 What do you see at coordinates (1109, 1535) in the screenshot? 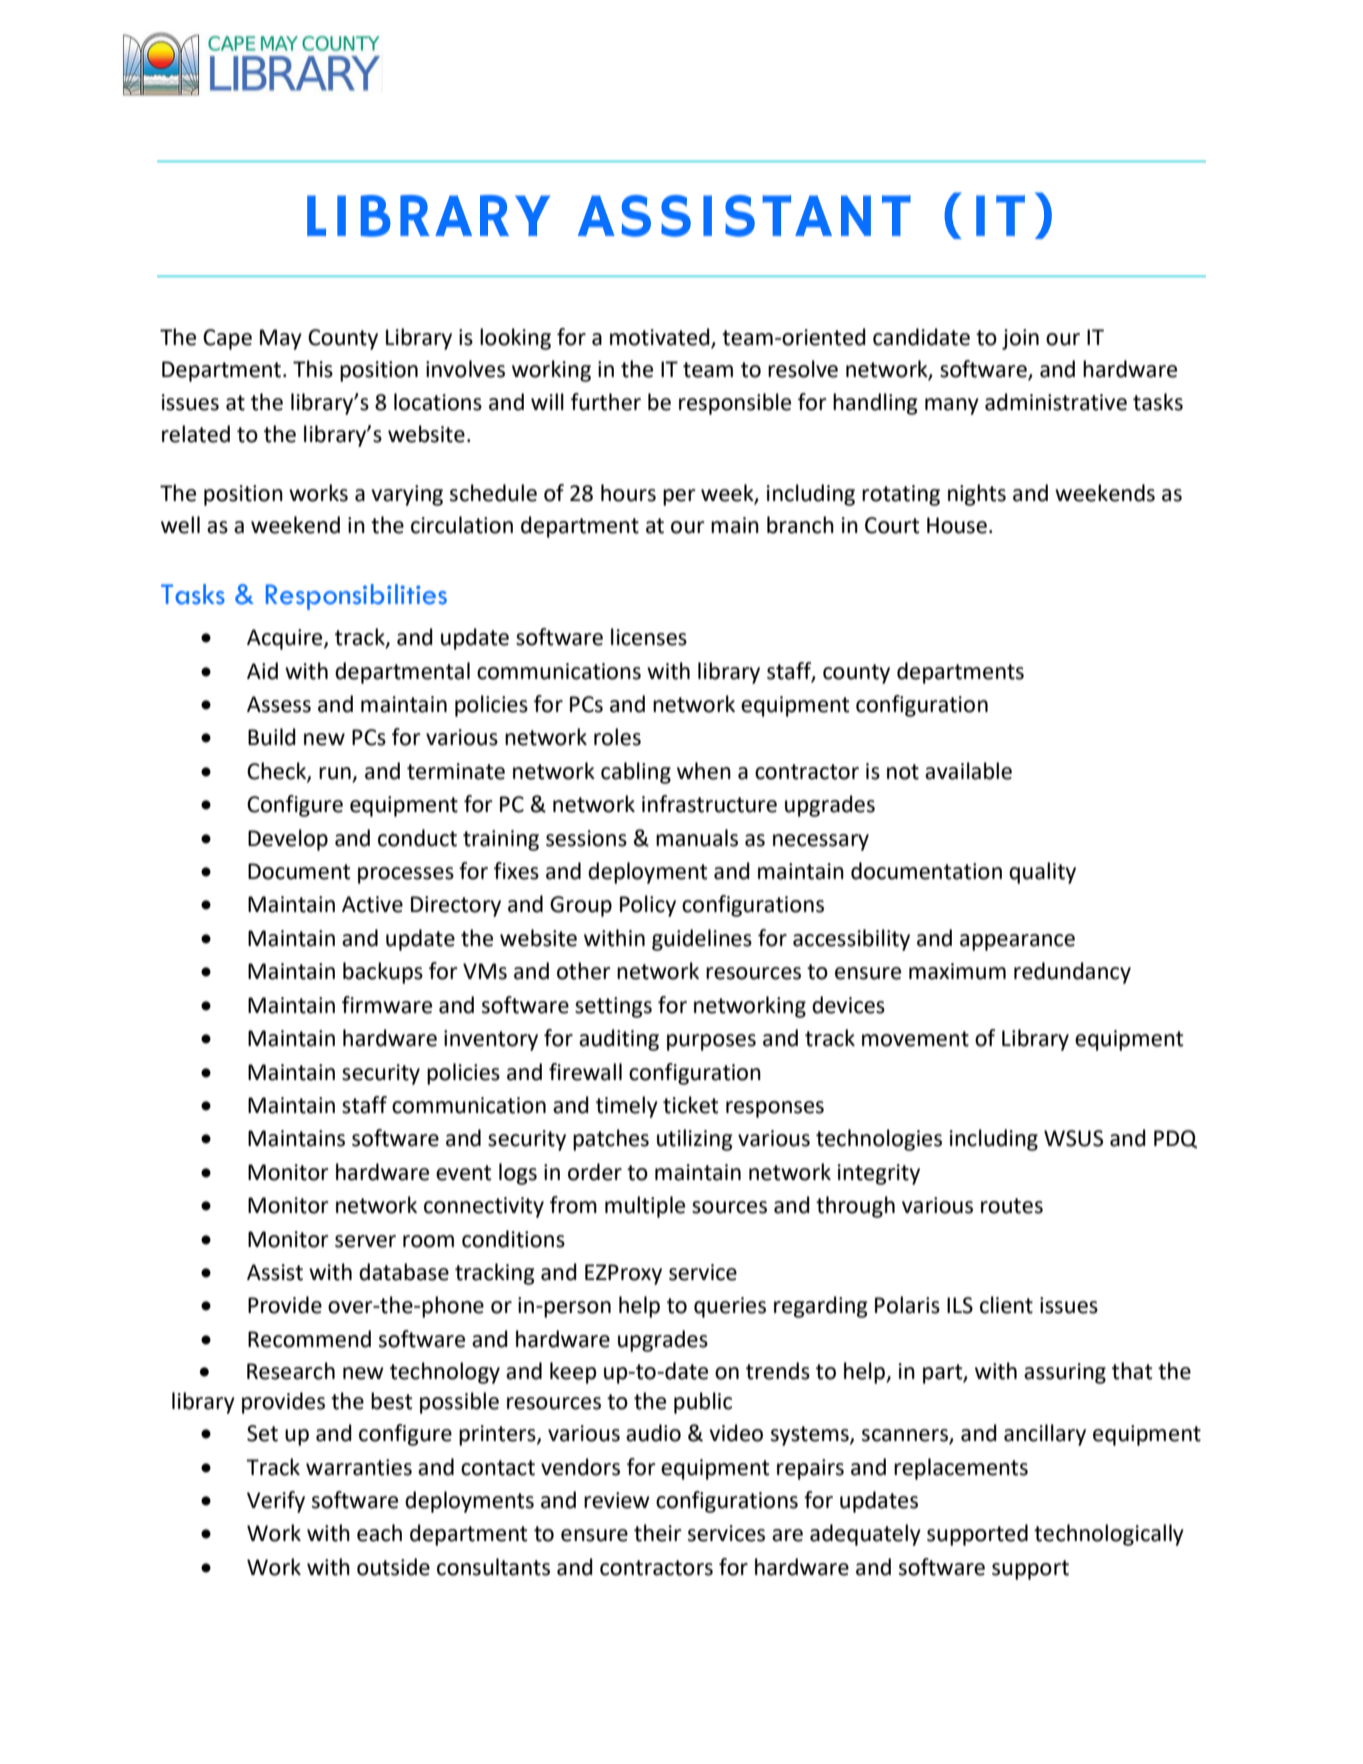
I see `technologically` at bounding box center [1109, 1535].
